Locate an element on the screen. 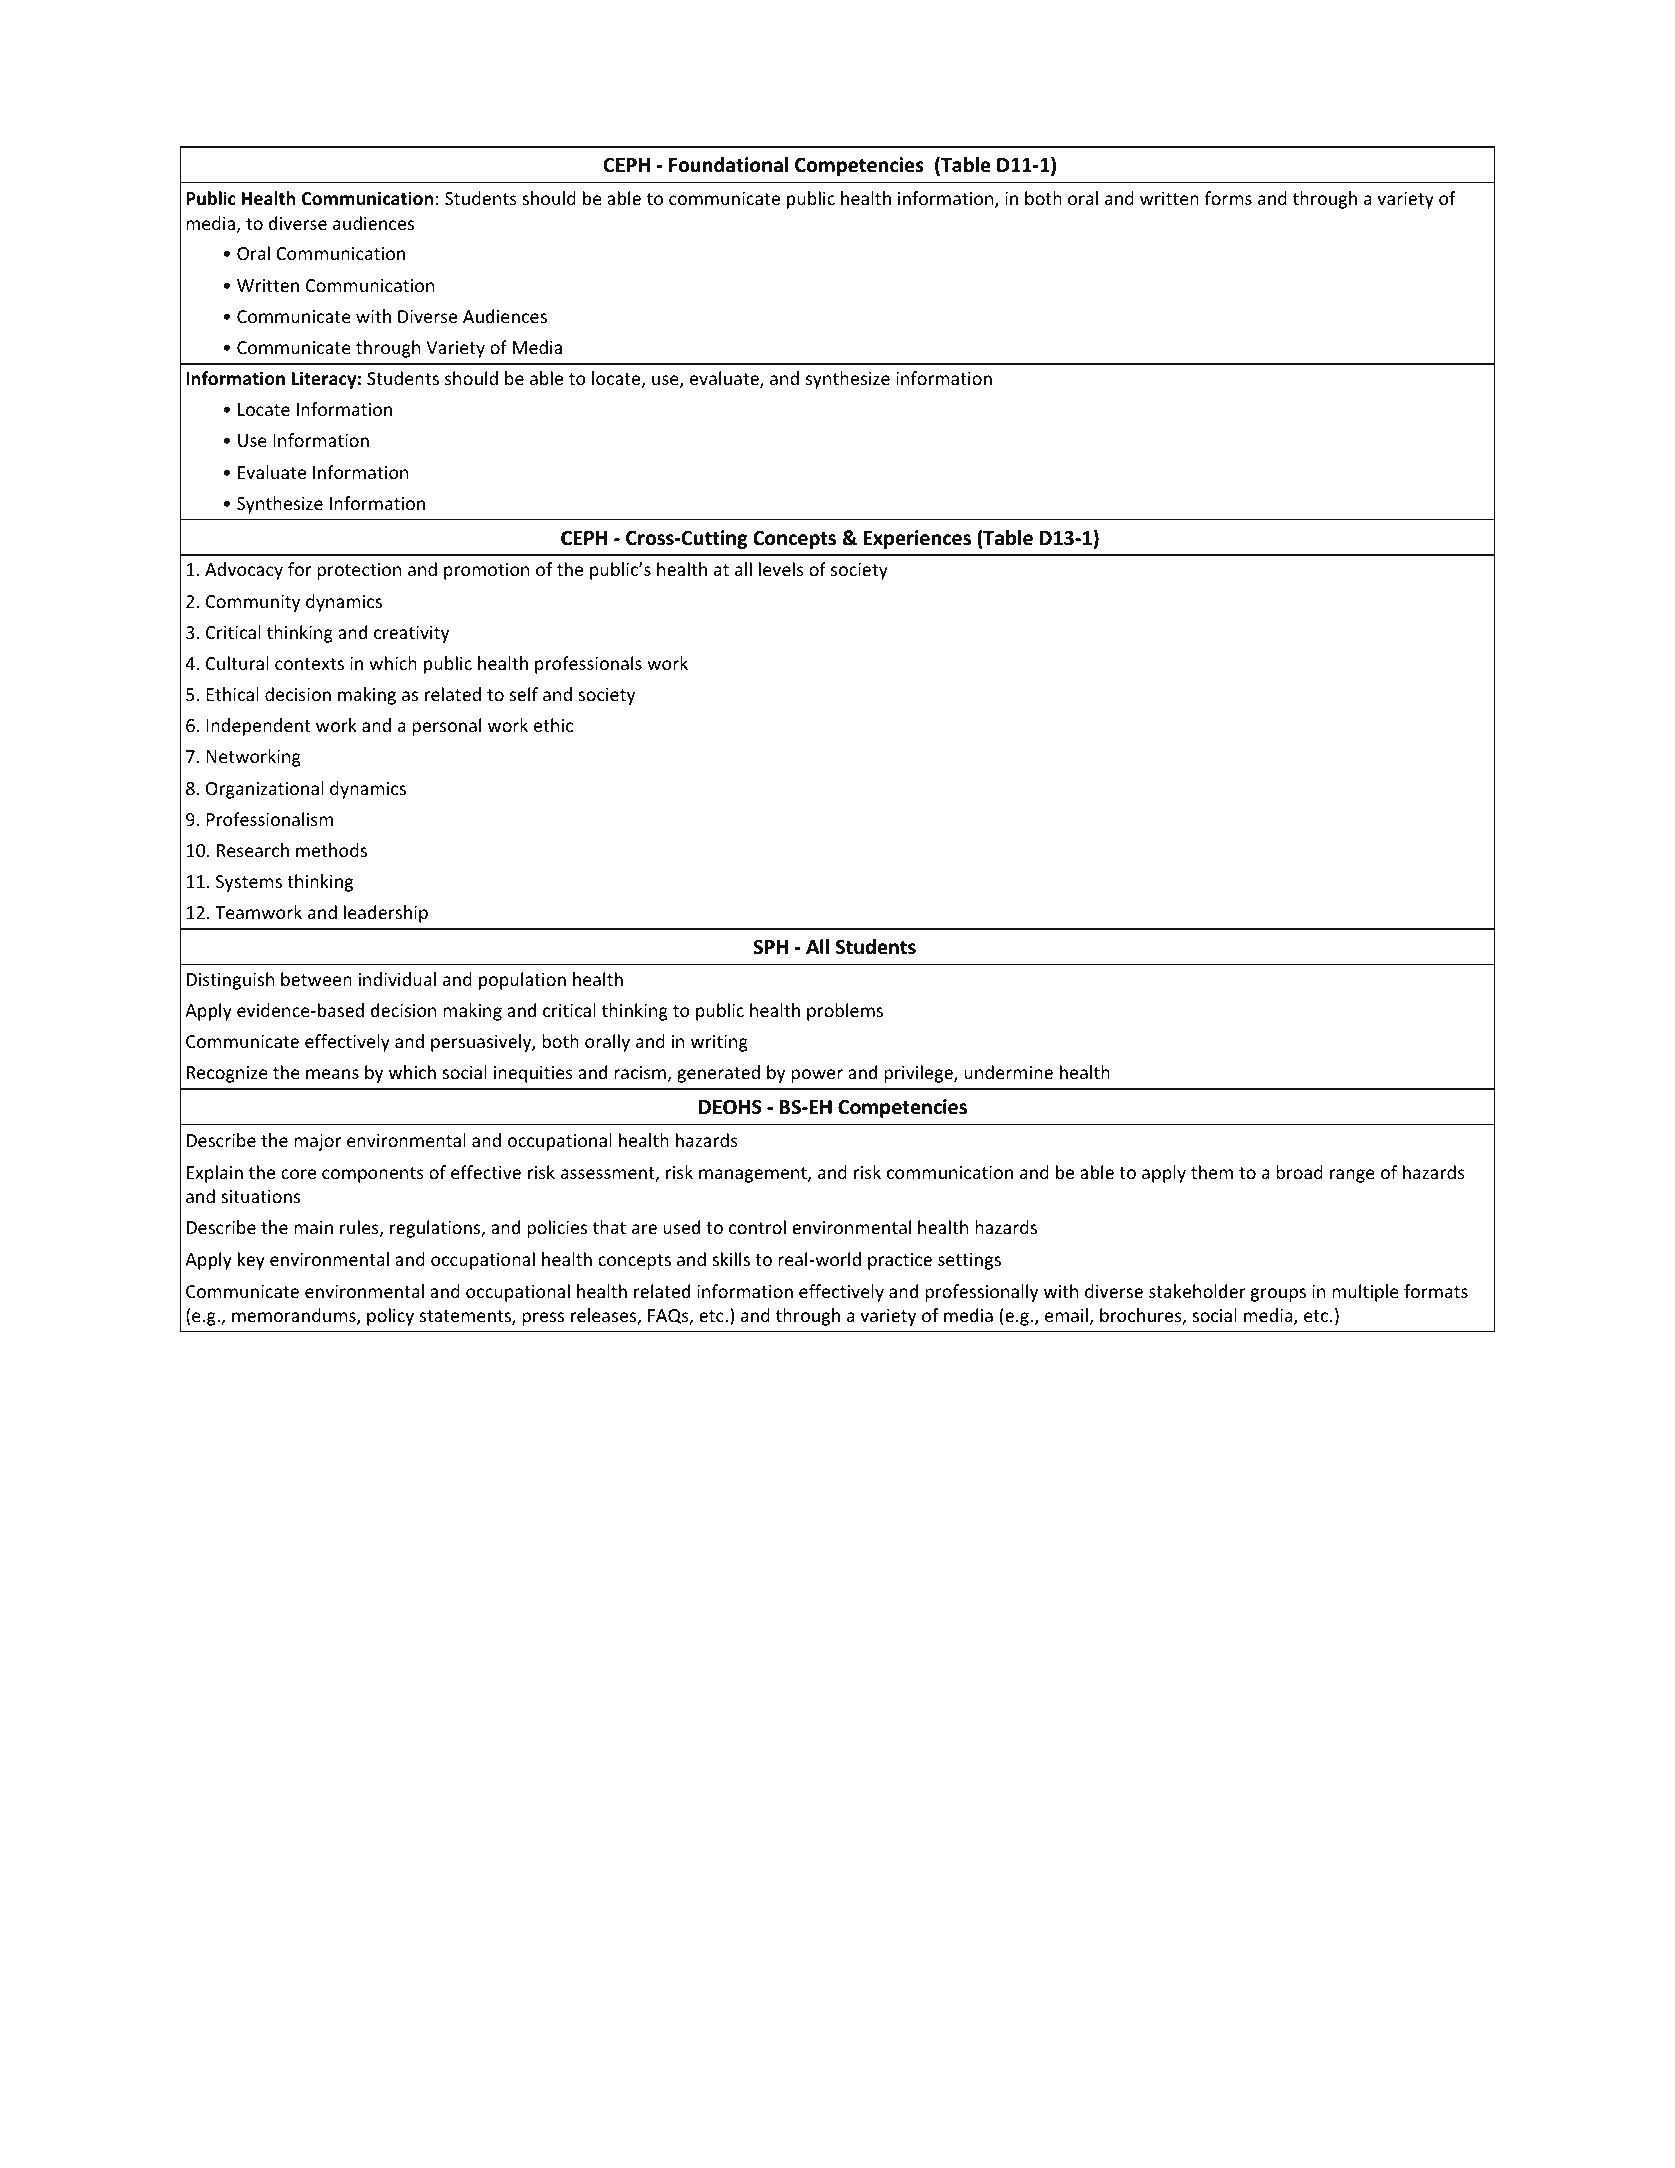 Image resolution: width=1675 pixels, height=2168 pixels. protection is located at coordinates (359, 571).
